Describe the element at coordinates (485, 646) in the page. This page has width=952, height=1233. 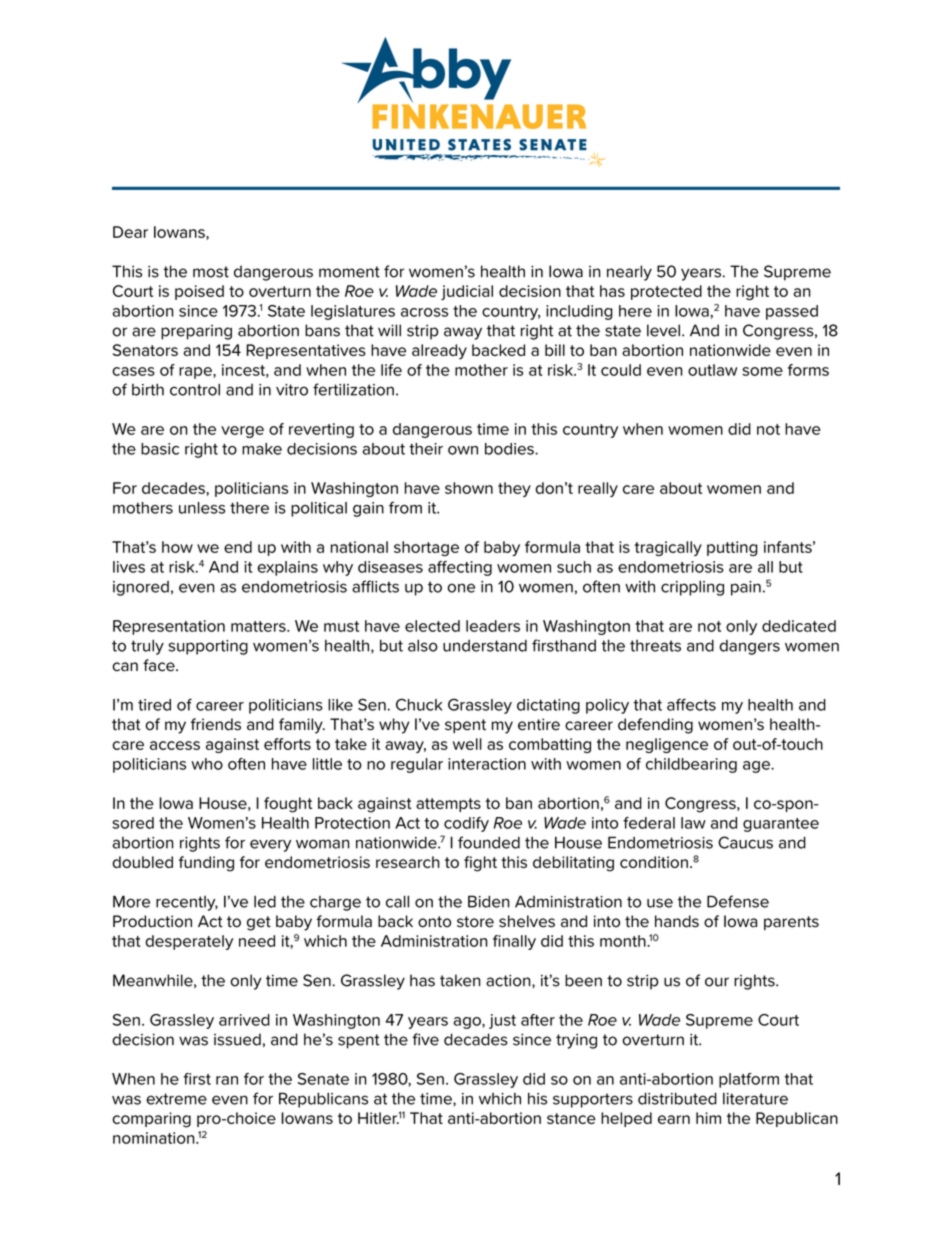
I see `understand` at that location.
